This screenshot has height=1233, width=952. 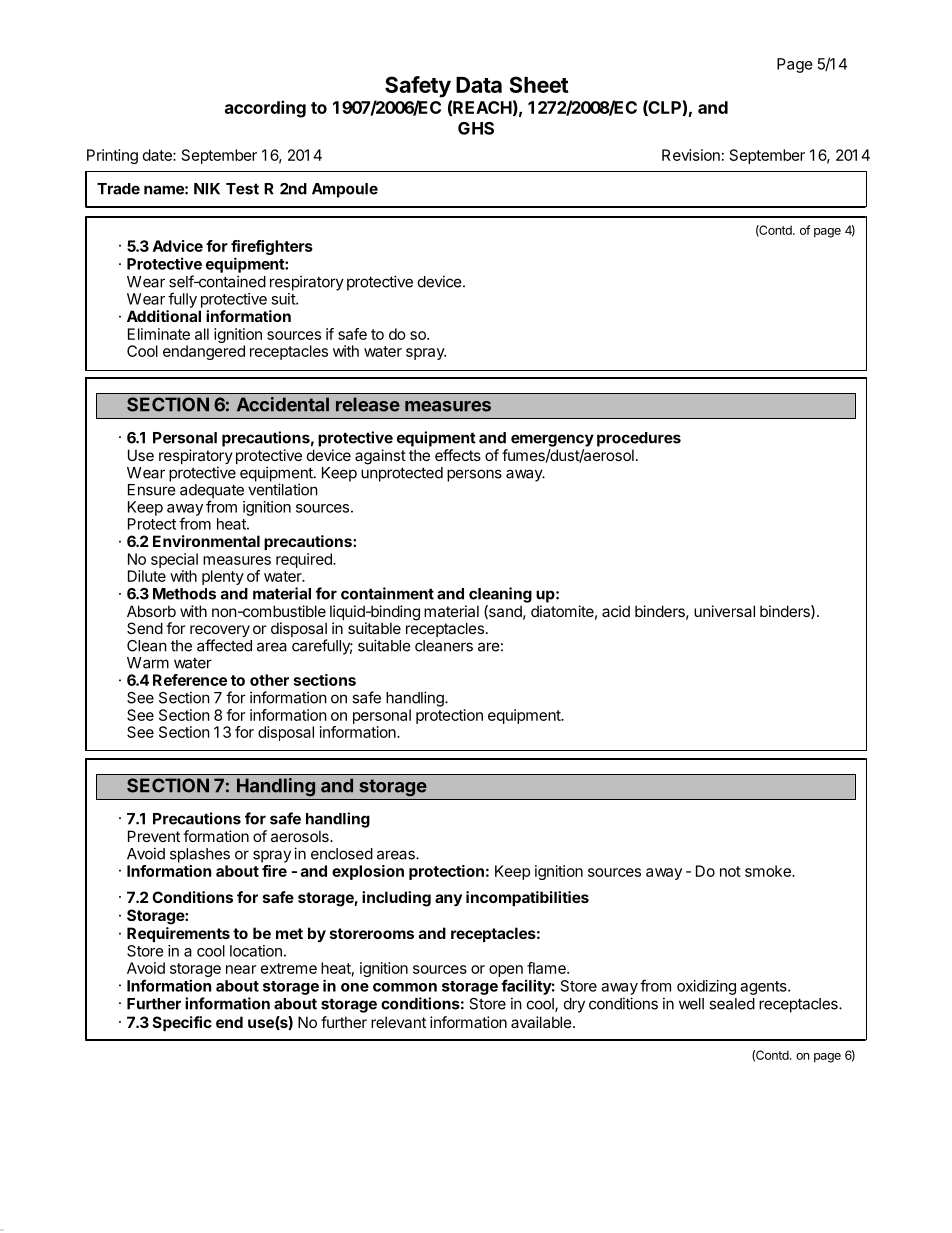 I want to click on according, so click(x=265, y=109).
